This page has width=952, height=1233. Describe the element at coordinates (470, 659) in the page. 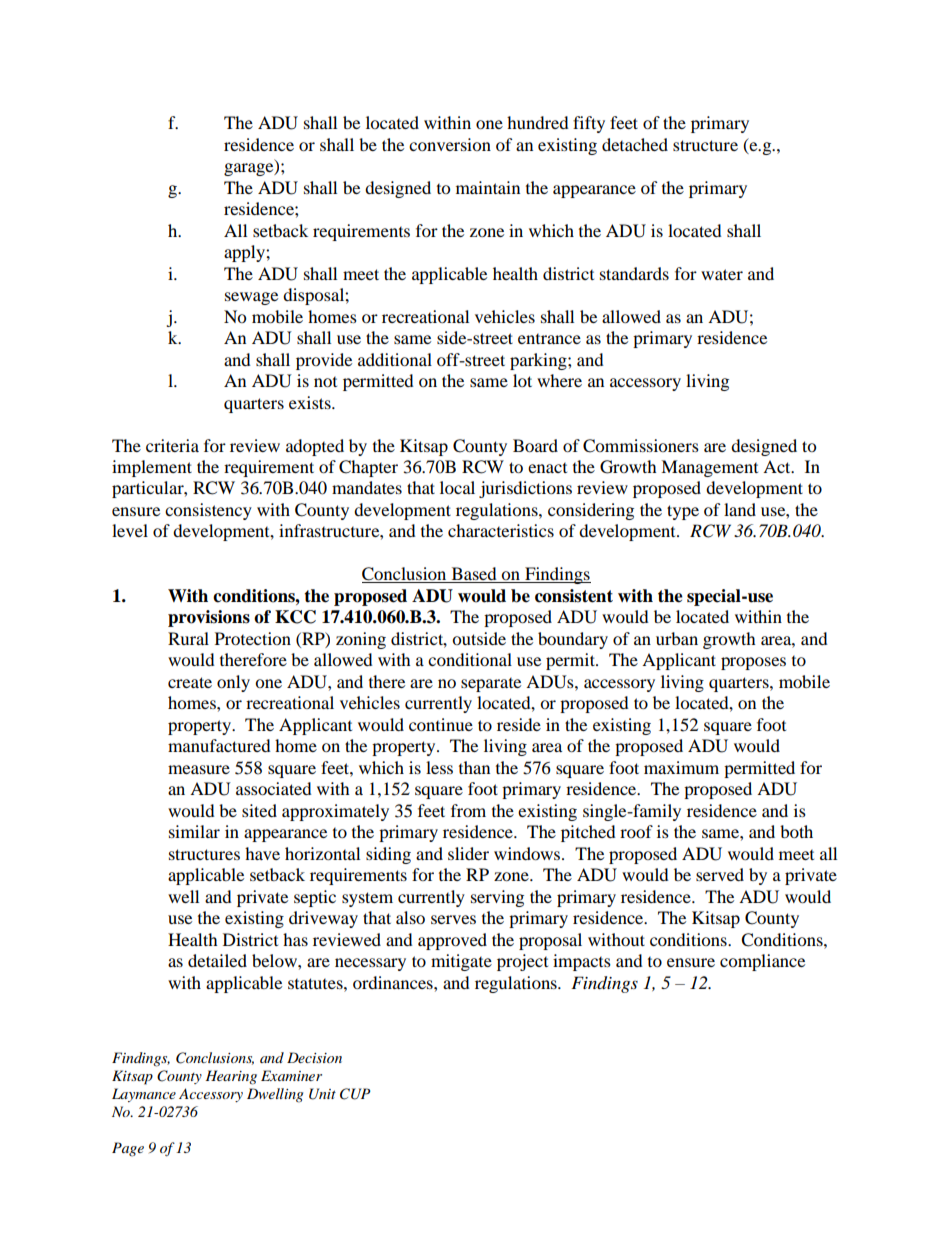

I see `conditional` at that location.
